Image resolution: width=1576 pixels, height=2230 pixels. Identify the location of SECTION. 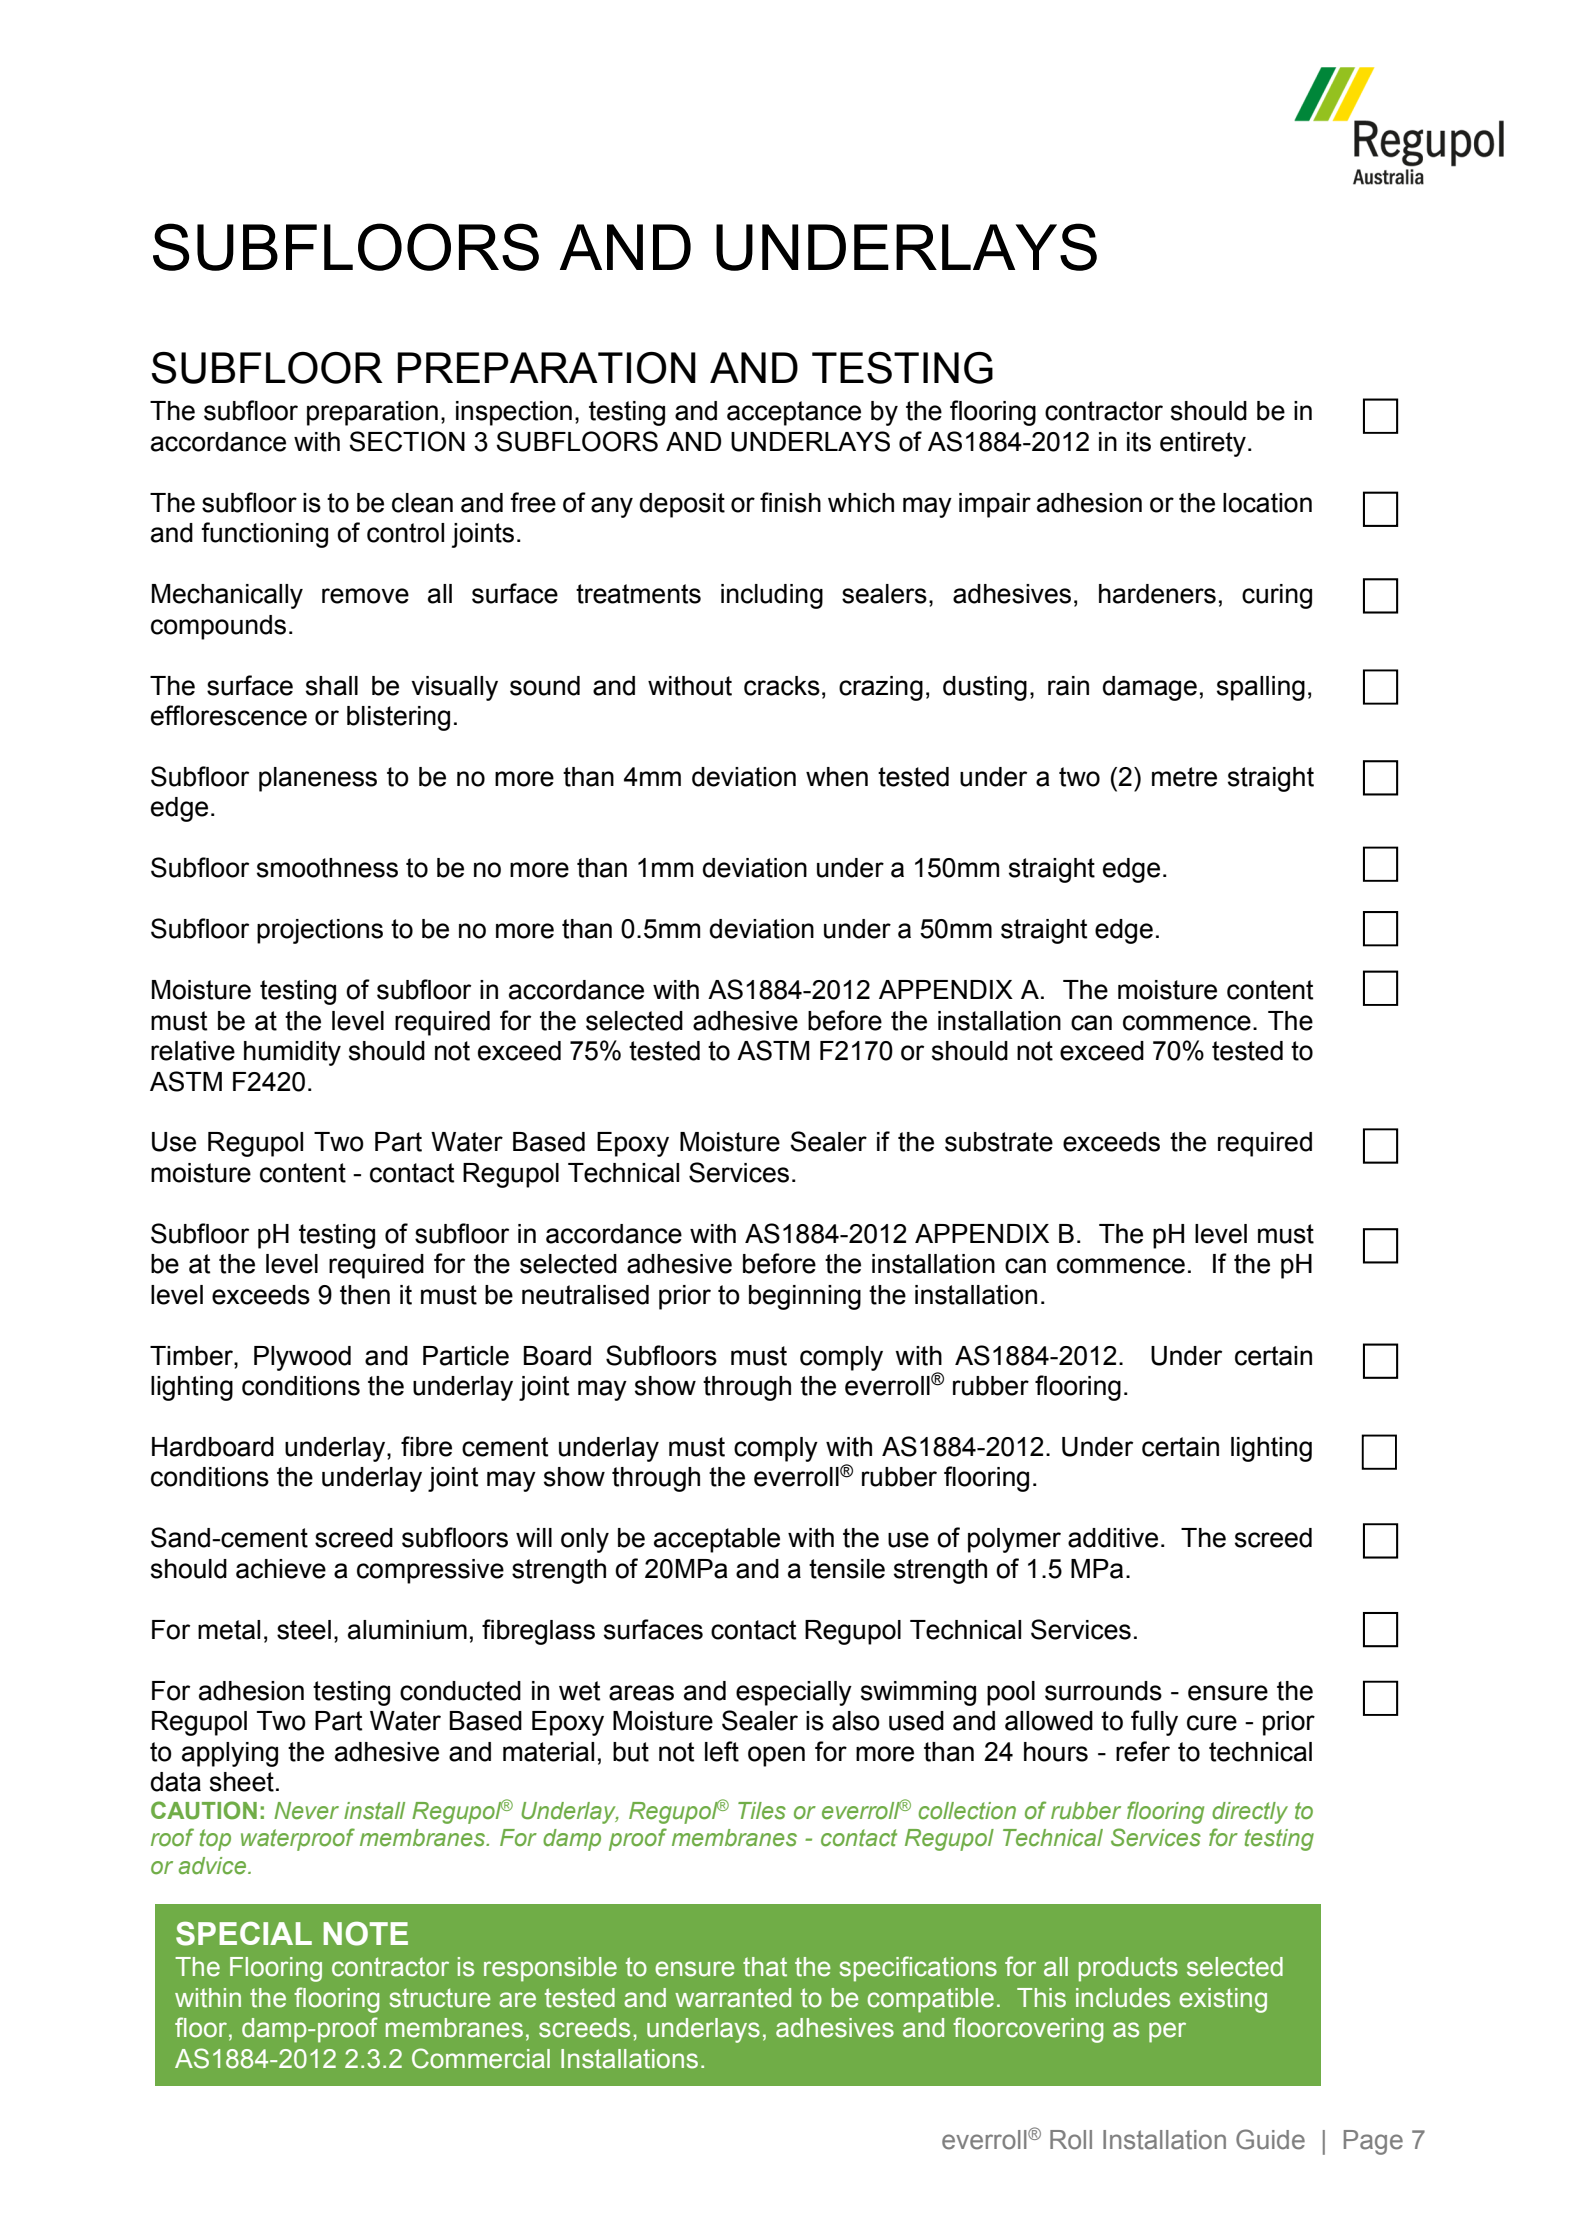
(407, 441).
